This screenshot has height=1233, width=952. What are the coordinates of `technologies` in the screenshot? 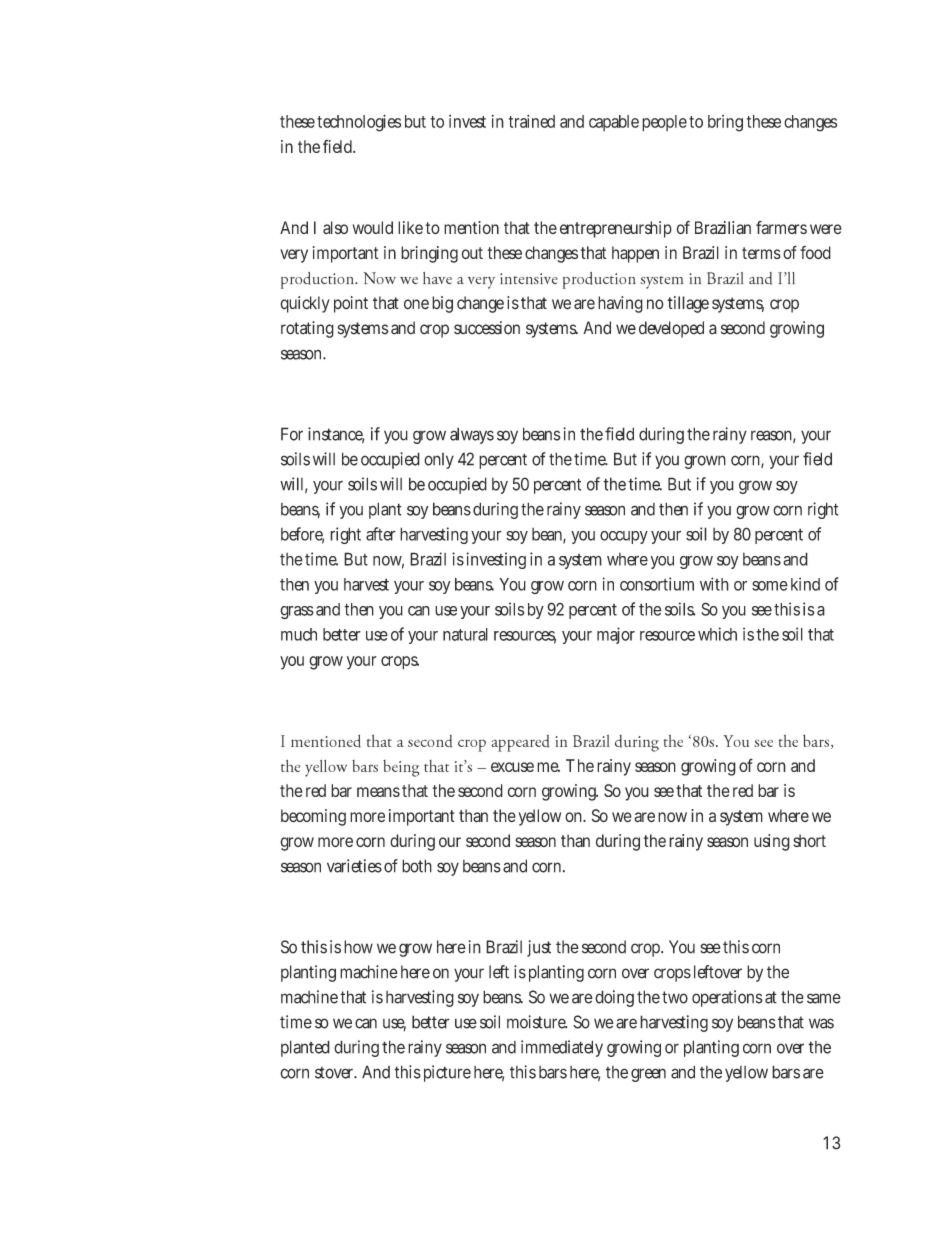 It's located at (359, 123).
